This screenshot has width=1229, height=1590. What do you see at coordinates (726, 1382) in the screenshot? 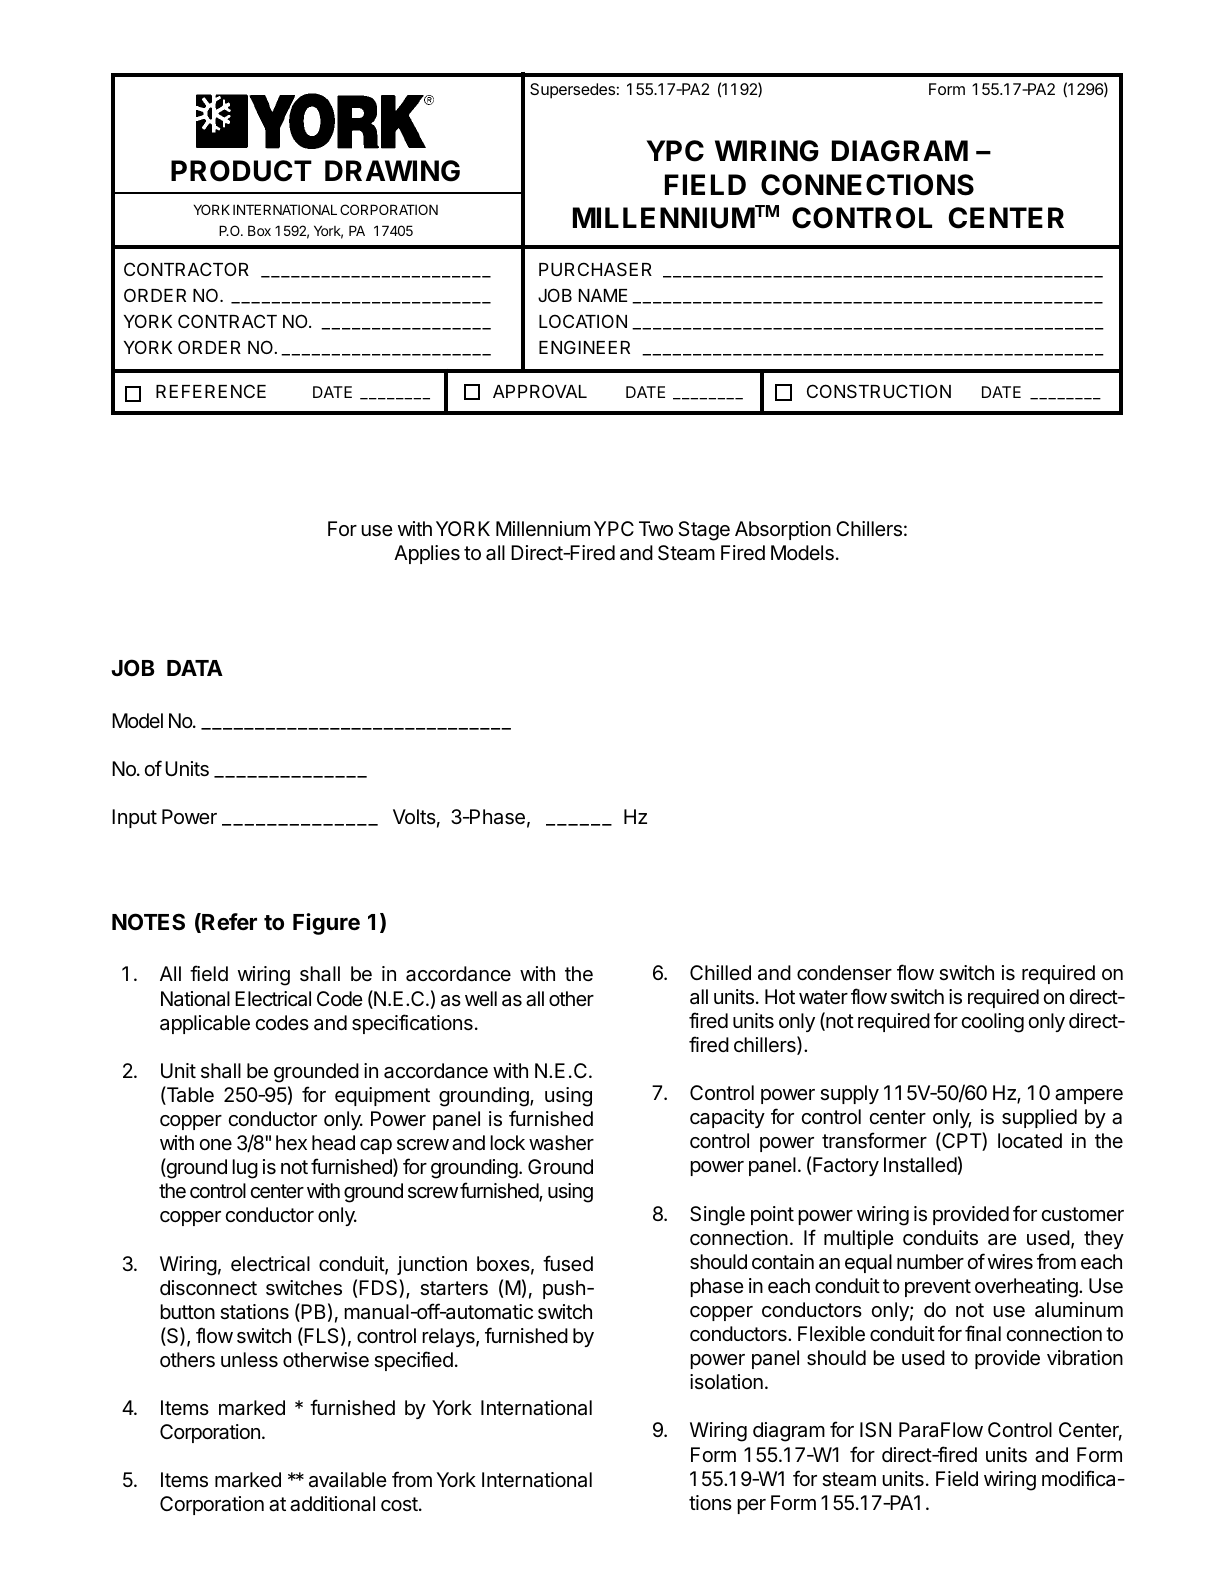
I see `isolation` at bounding box center [726, 1382].
